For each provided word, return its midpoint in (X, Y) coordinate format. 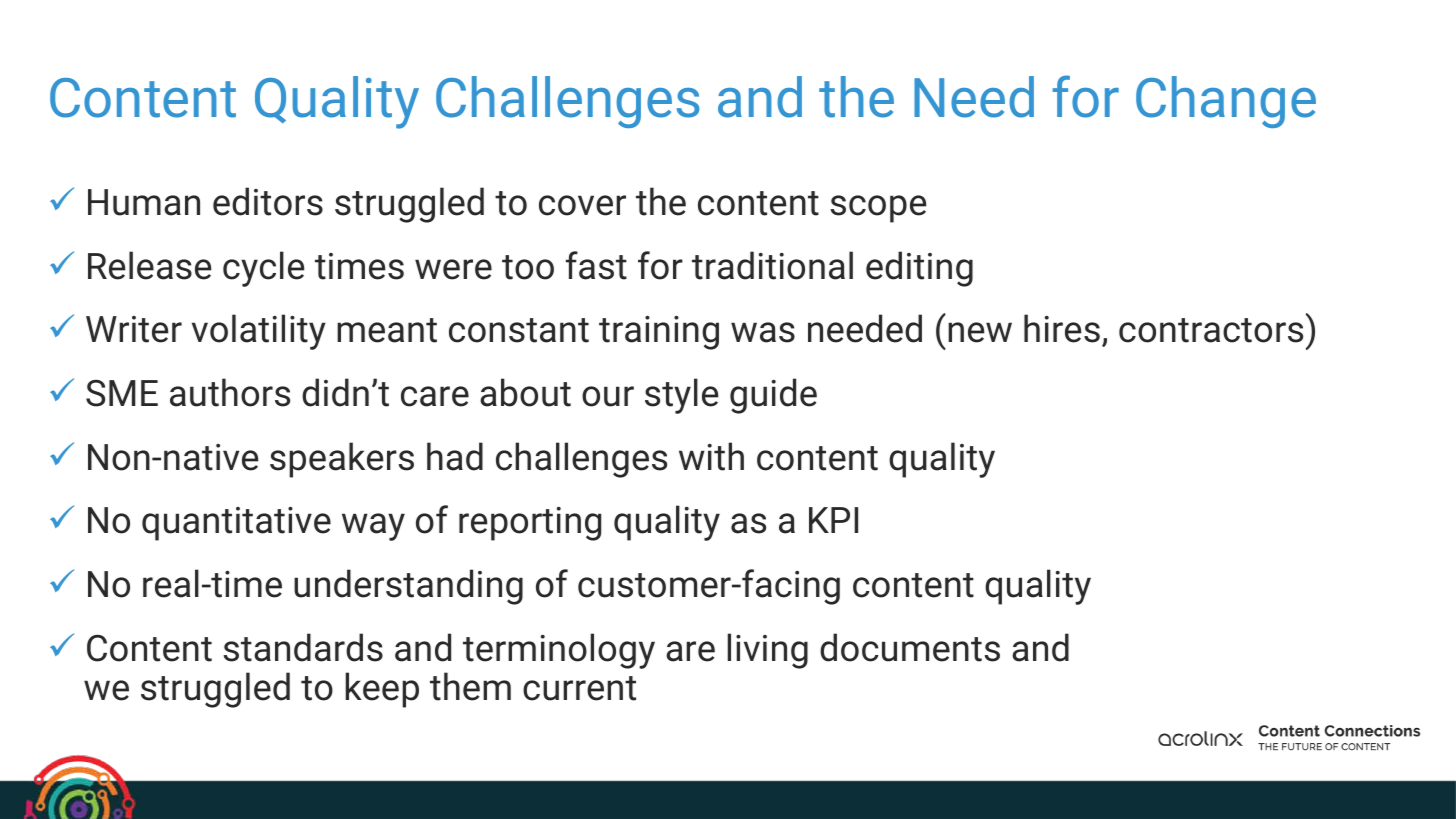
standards (303, 647)
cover (582, 205)
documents (910, 647)
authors (230, 392)
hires (1062, 328)
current (579, 688)
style (681, 396)
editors (268, 201)
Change (1226, 102)
